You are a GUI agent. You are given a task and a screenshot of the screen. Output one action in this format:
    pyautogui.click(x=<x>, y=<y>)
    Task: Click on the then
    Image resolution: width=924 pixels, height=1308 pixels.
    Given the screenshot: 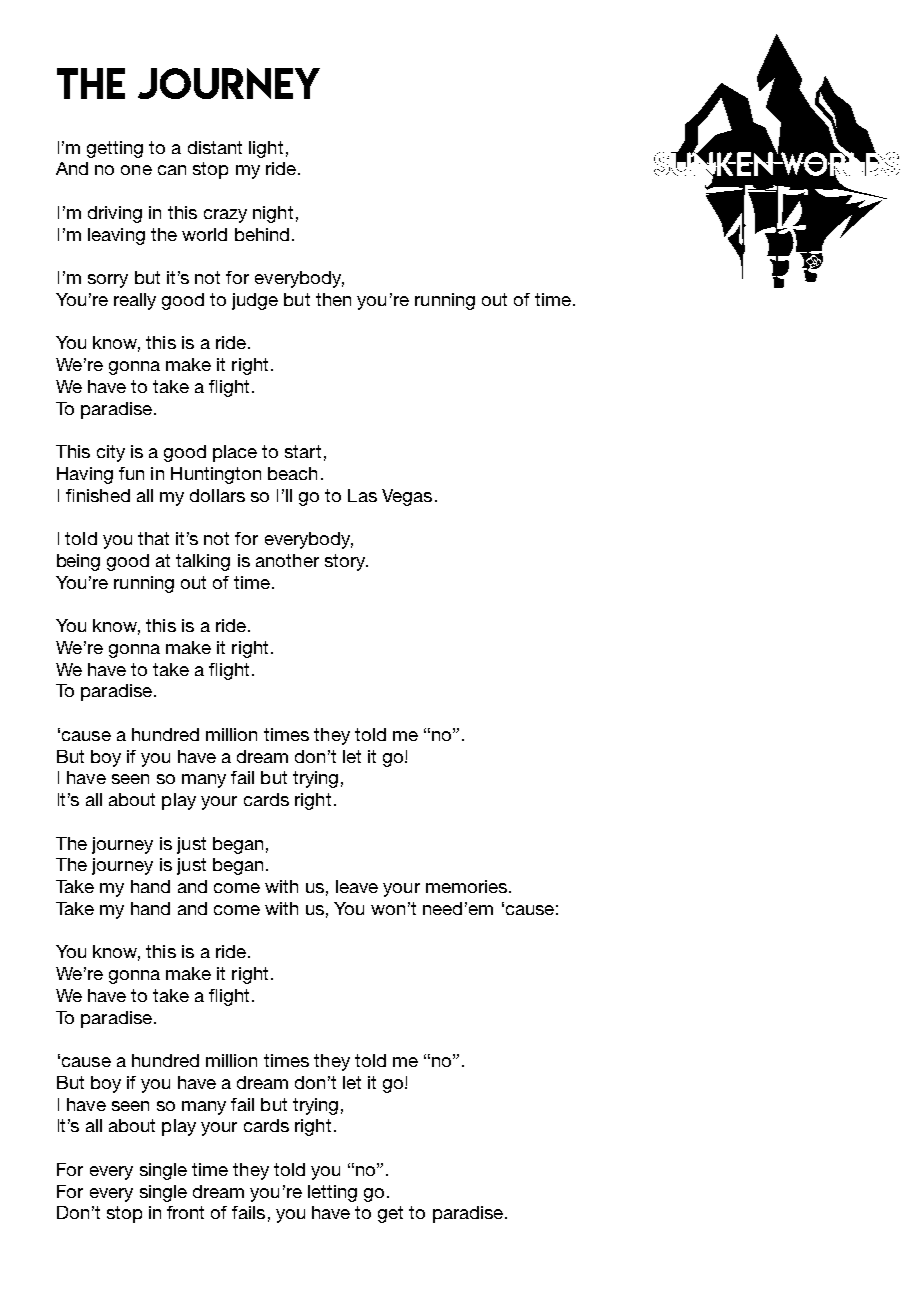 What is the action you would take?
    pyautogui.click(x=333, y=299)
